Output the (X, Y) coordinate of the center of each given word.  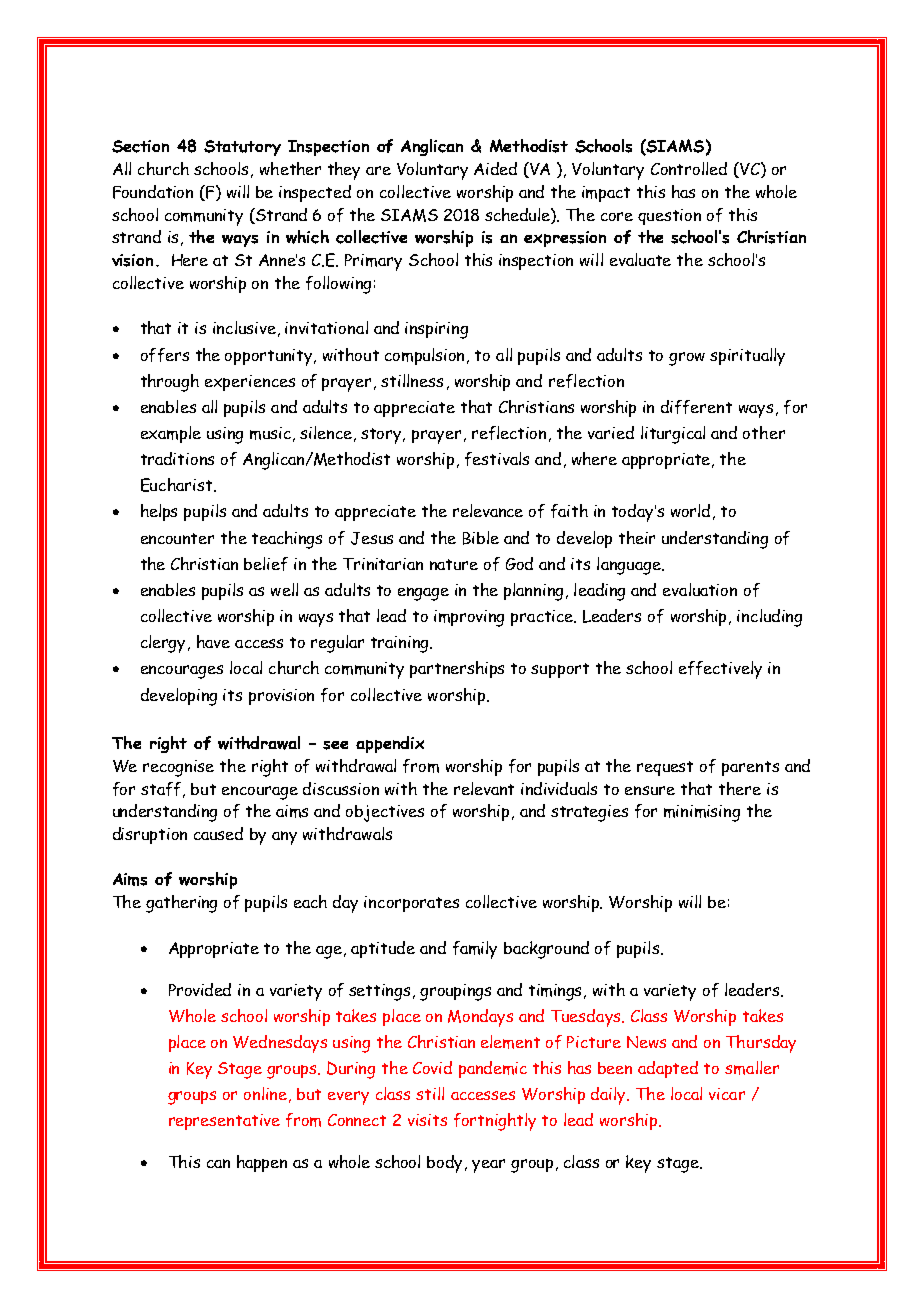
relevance (488, 510)
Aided (495, 168)
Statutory (242, 148)
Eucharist (178, 485)
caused (218, 833)
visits (427, 1120)
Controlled (689, 168)
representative (224, 1122)
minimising (702, 813)
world (690, 510)
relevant (484, 788)
